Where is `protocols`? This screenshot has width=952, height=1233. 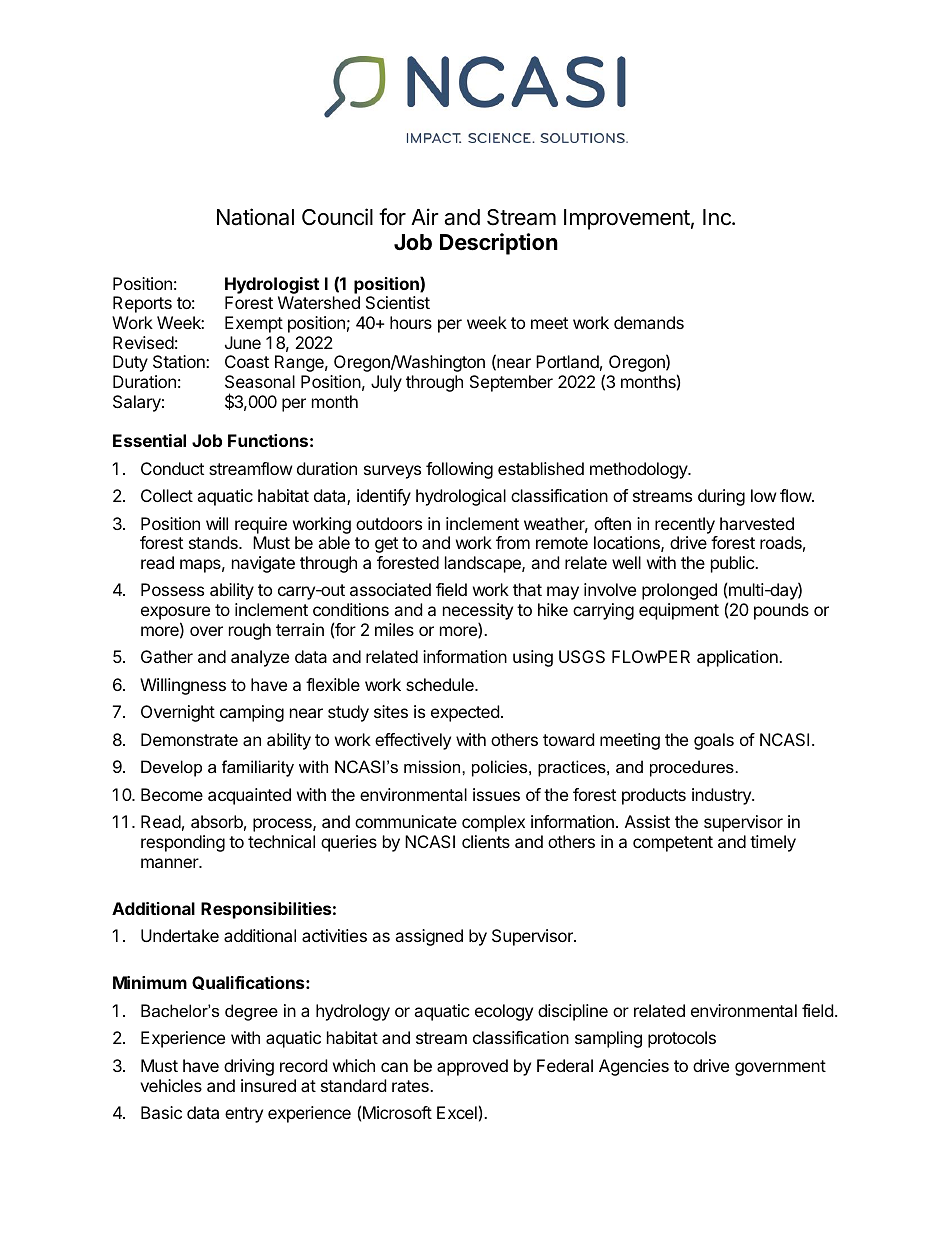
protocols is located at coordinates (682, 1039).
